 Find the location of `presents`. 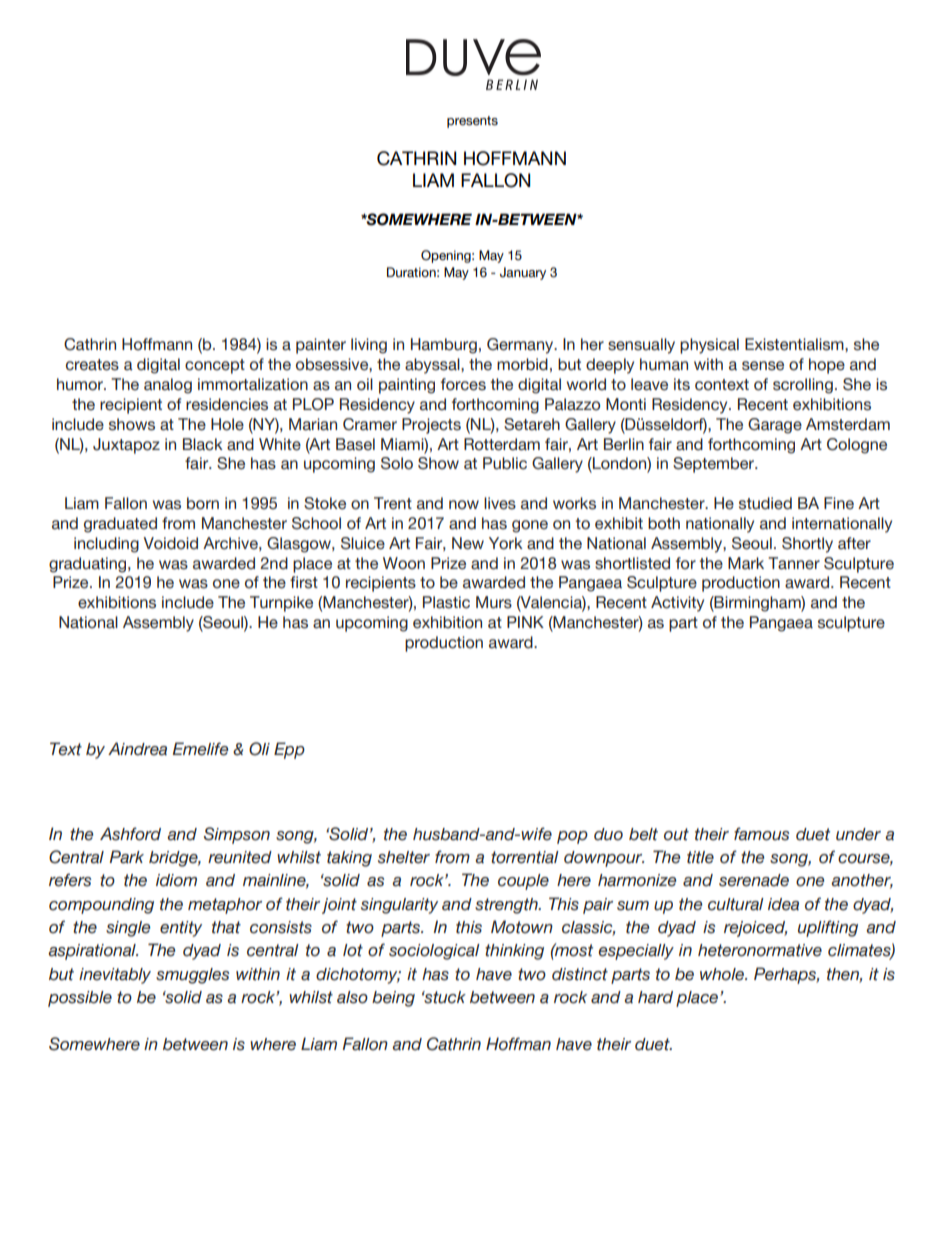

presents is located at coordinates (472, 122).
